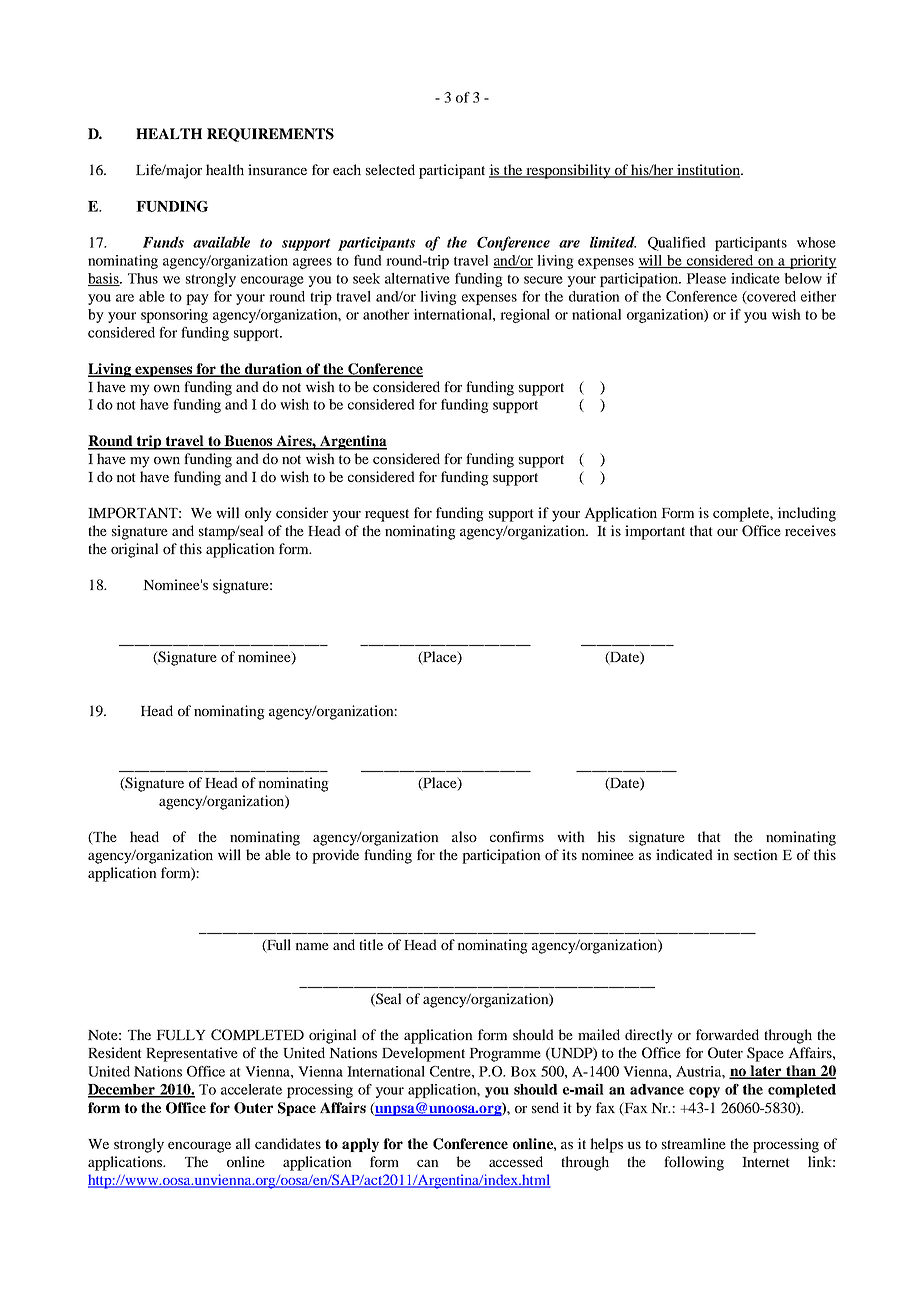 The width and height of the screenshot is (924, 1308). Describe the element at coordinates (525, 316) in the screenshot. I see `regional` at that location.
